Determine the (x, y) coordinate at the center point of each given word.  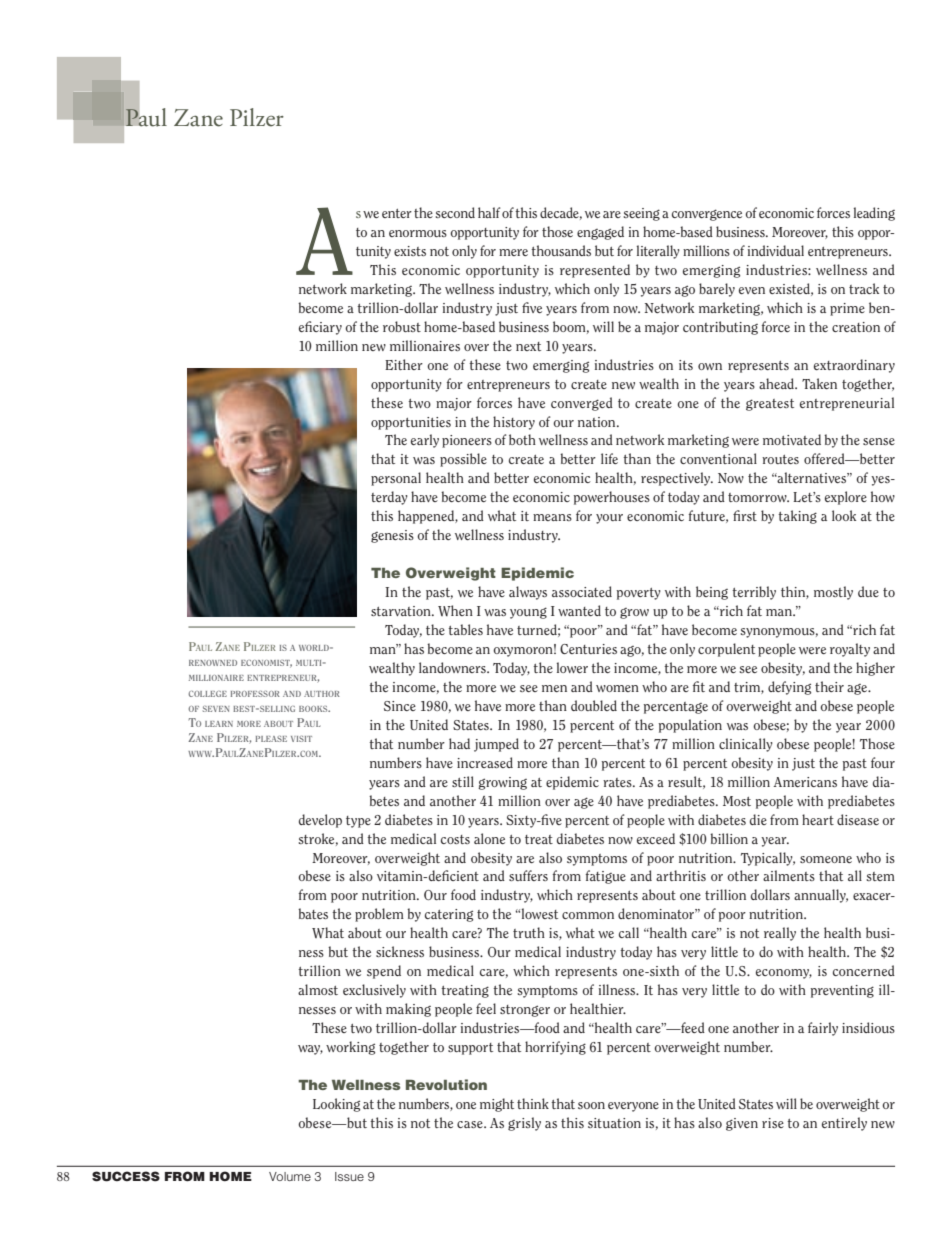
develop (320, 821)
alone (489, 838)
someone (826, 859)
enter (397, 213)
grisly (524, 1124)
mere (513, 252)
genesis (392, 536)
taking (797, 517)
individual (776, 250)
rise (773, 1123)
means (552, 517)
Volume (290, 1176)
